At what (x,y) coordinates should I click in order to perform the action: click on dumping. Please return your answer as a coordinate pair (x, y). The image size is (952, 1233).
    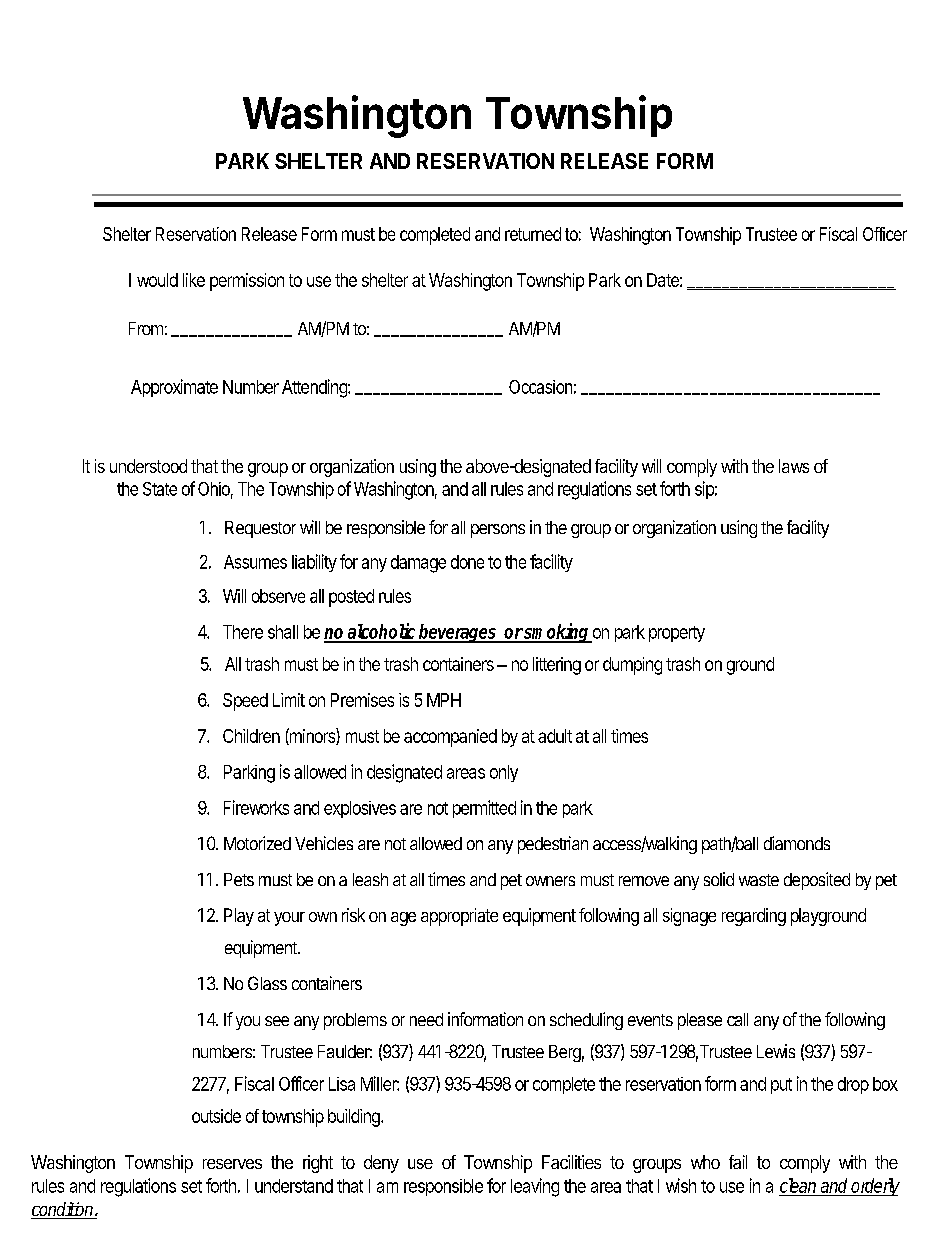
    Looking at the image, I should click on (632, 666).
